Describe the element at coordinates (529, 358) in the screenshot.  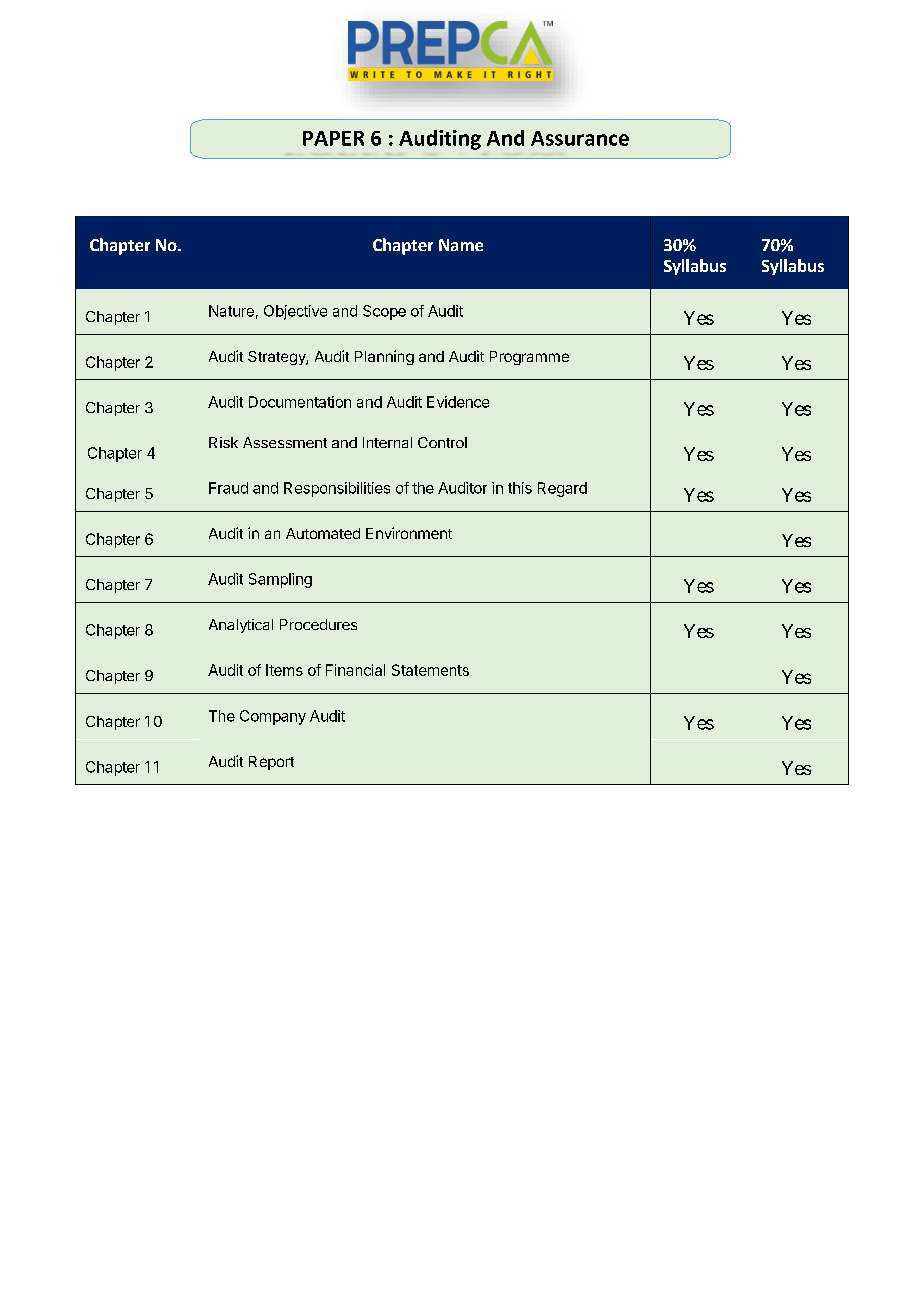
I see `Programme` at that location.
